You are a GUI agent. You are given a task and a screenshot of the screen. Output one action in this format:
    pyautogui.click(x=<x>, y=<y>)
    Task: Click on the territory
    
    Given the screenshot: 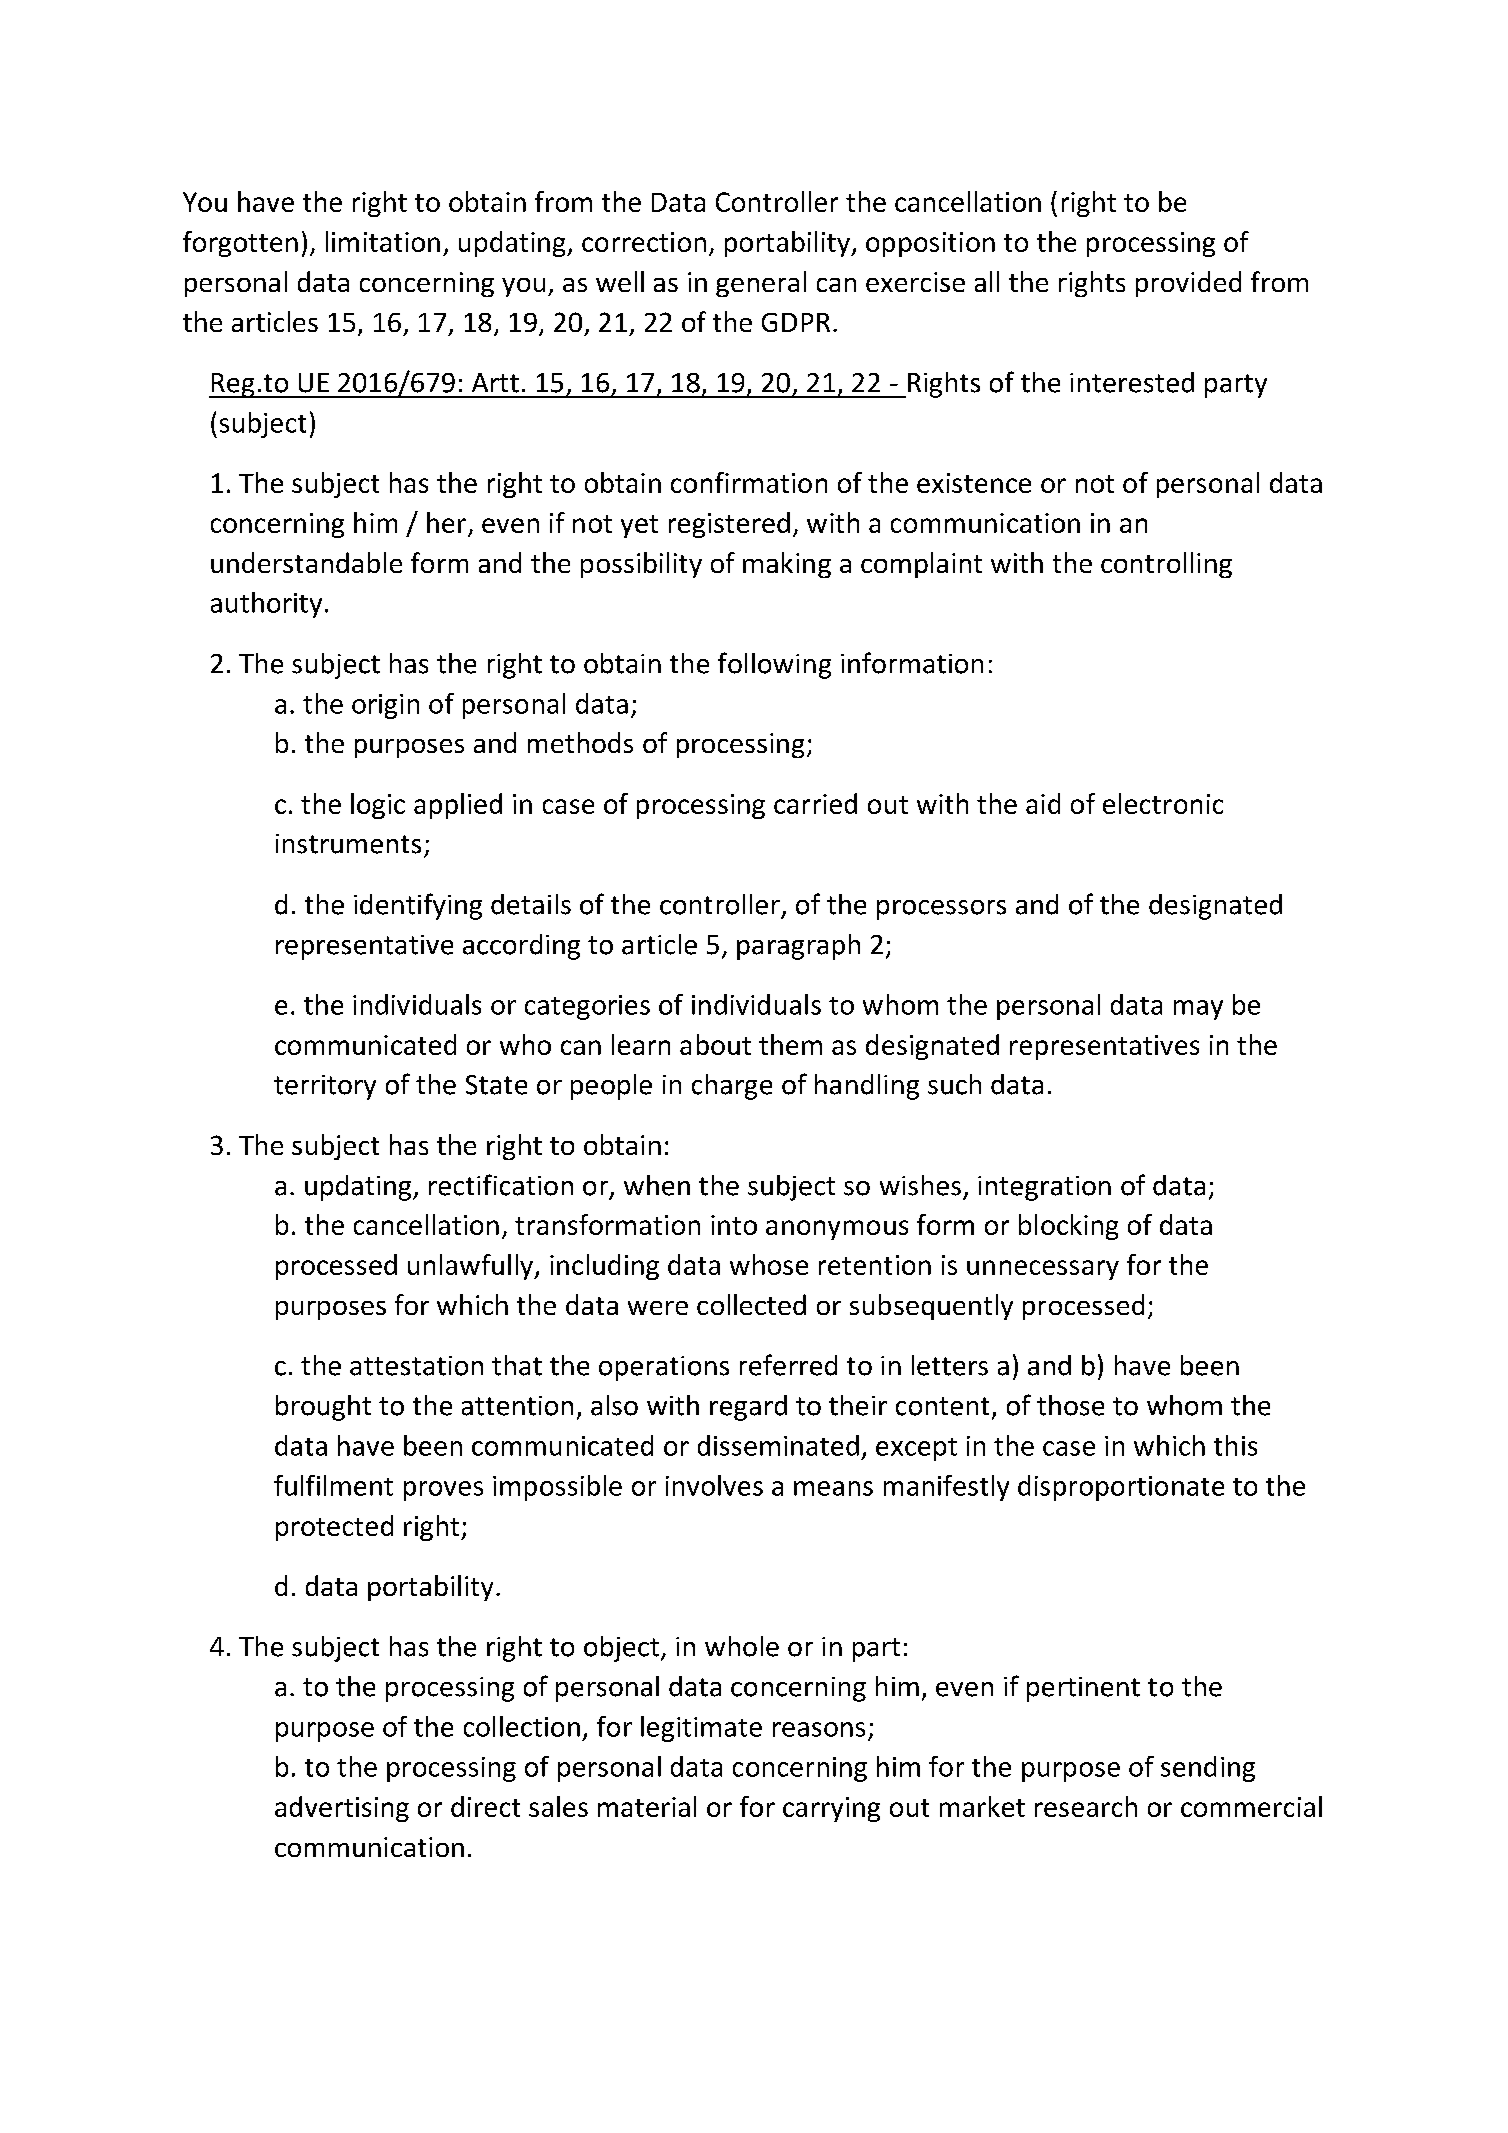 What is the action you would take?
    pyautogui.click(x=325, y=1087)
